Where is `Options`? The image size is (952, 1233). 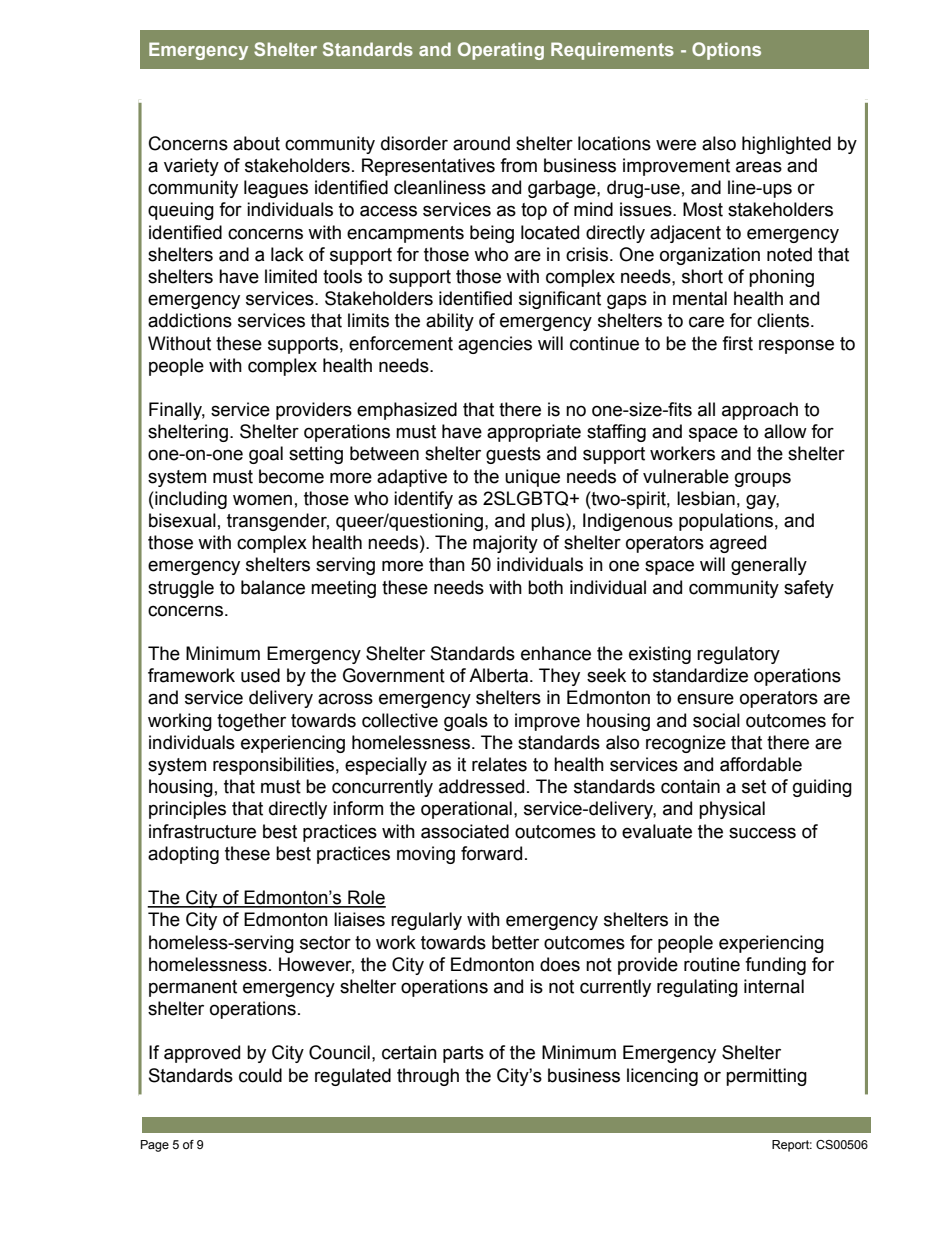
Options is located at coordinates (726, 51).
